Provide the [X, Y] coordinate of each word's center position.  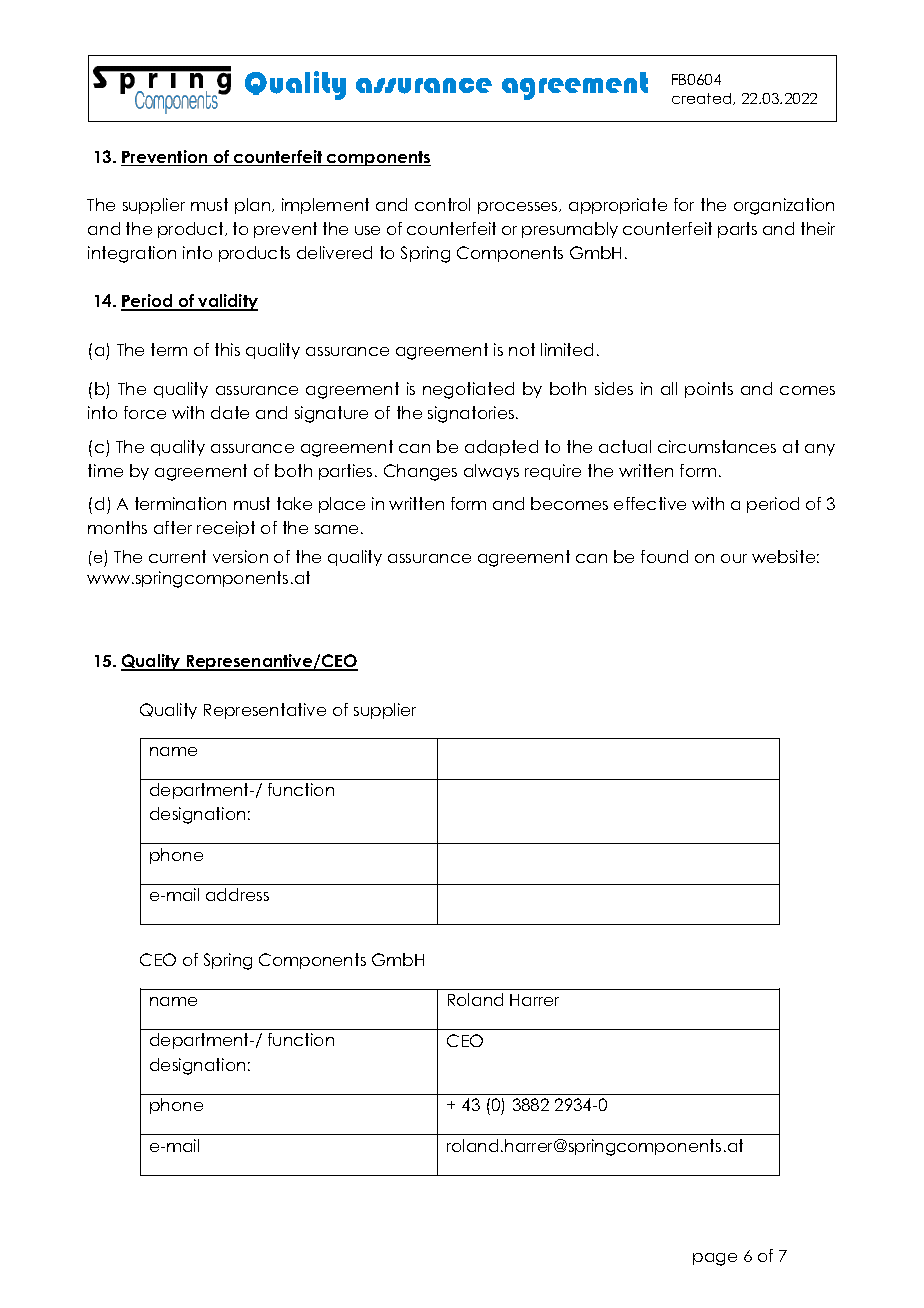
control [442, 204]
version [240, 556]
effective [650, 503]
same [336, 529]
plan [254, 206]
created [703, 99]
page [715, 1259]
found [664, 556]
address [237, 894]
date [230, 412]
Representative [265, 711]
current [177, 556]
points [709, 390]
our [734, 558]
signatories [472, 414]
